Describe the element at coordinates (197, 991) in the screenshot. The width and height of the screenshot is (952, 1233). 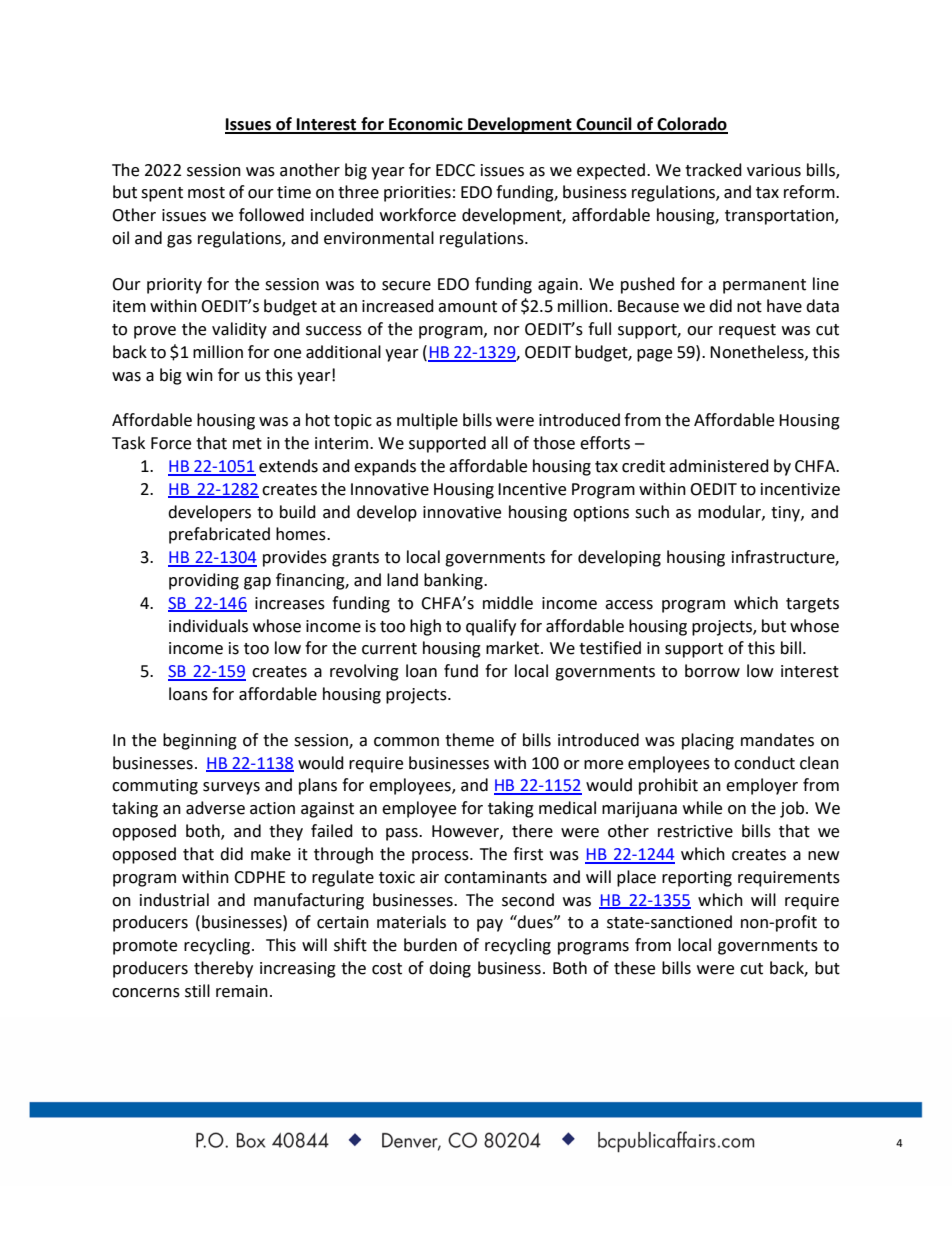
I see `still` at that location.
